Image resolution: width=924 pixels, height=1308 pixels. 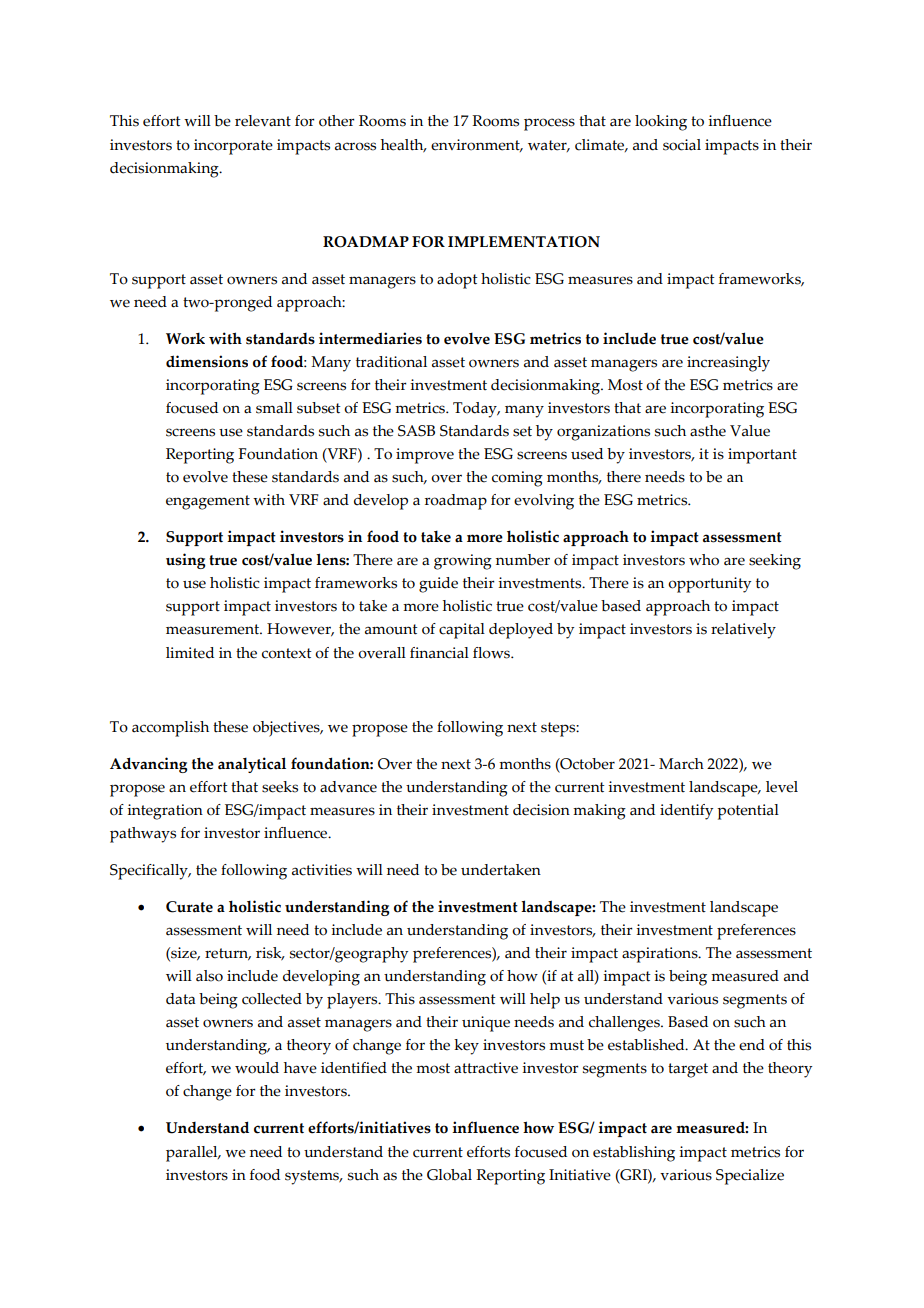 What do you see at coordinates (208, 502) in the document?
I see `engagement` at bounding box center [208, 502].
